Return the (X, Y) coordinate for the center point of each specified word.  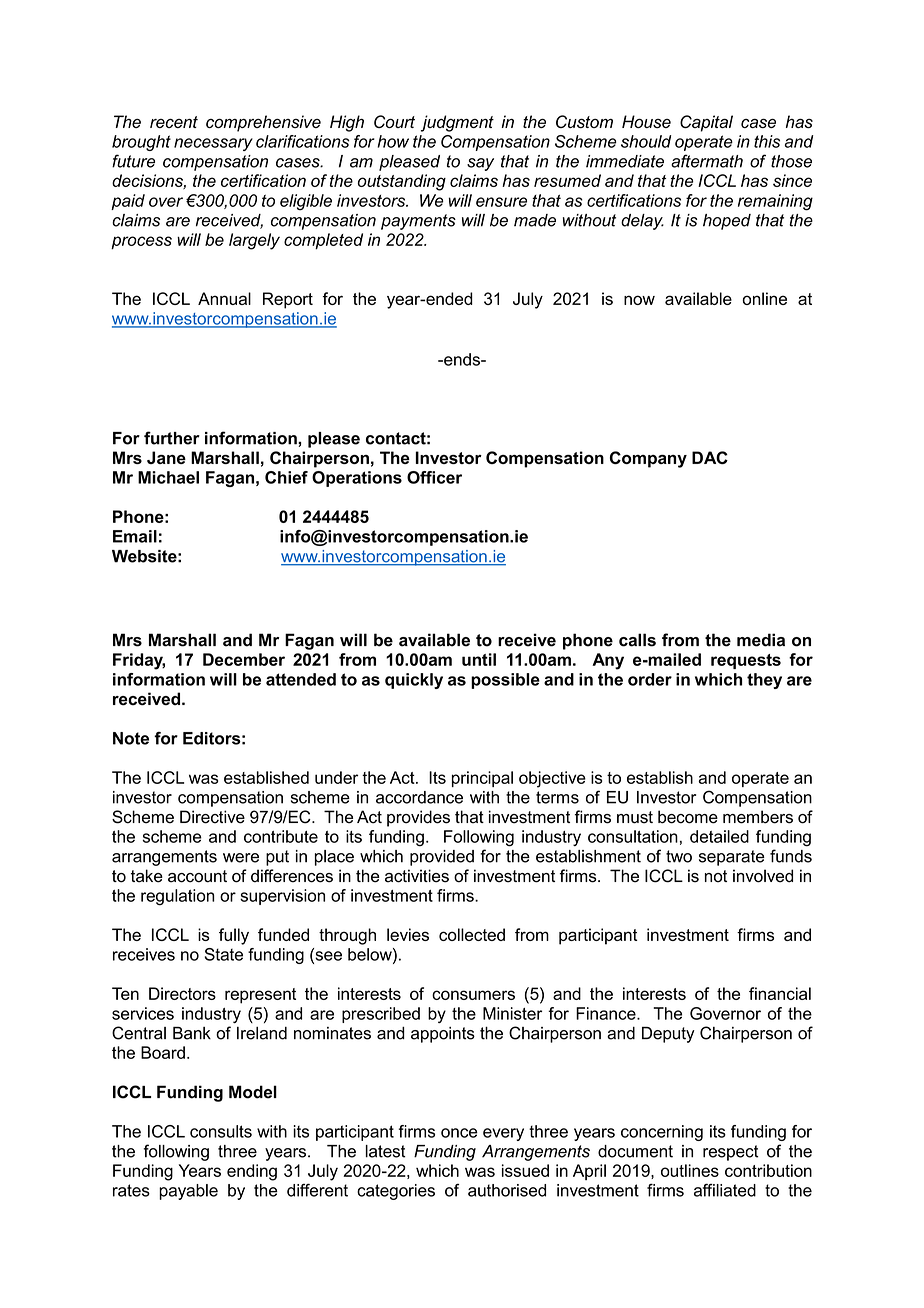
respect (730, 1153)
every (503, 1134)
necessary (213, 144)
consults (221, 1131)
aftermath (707, 161)
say (480, 164)
